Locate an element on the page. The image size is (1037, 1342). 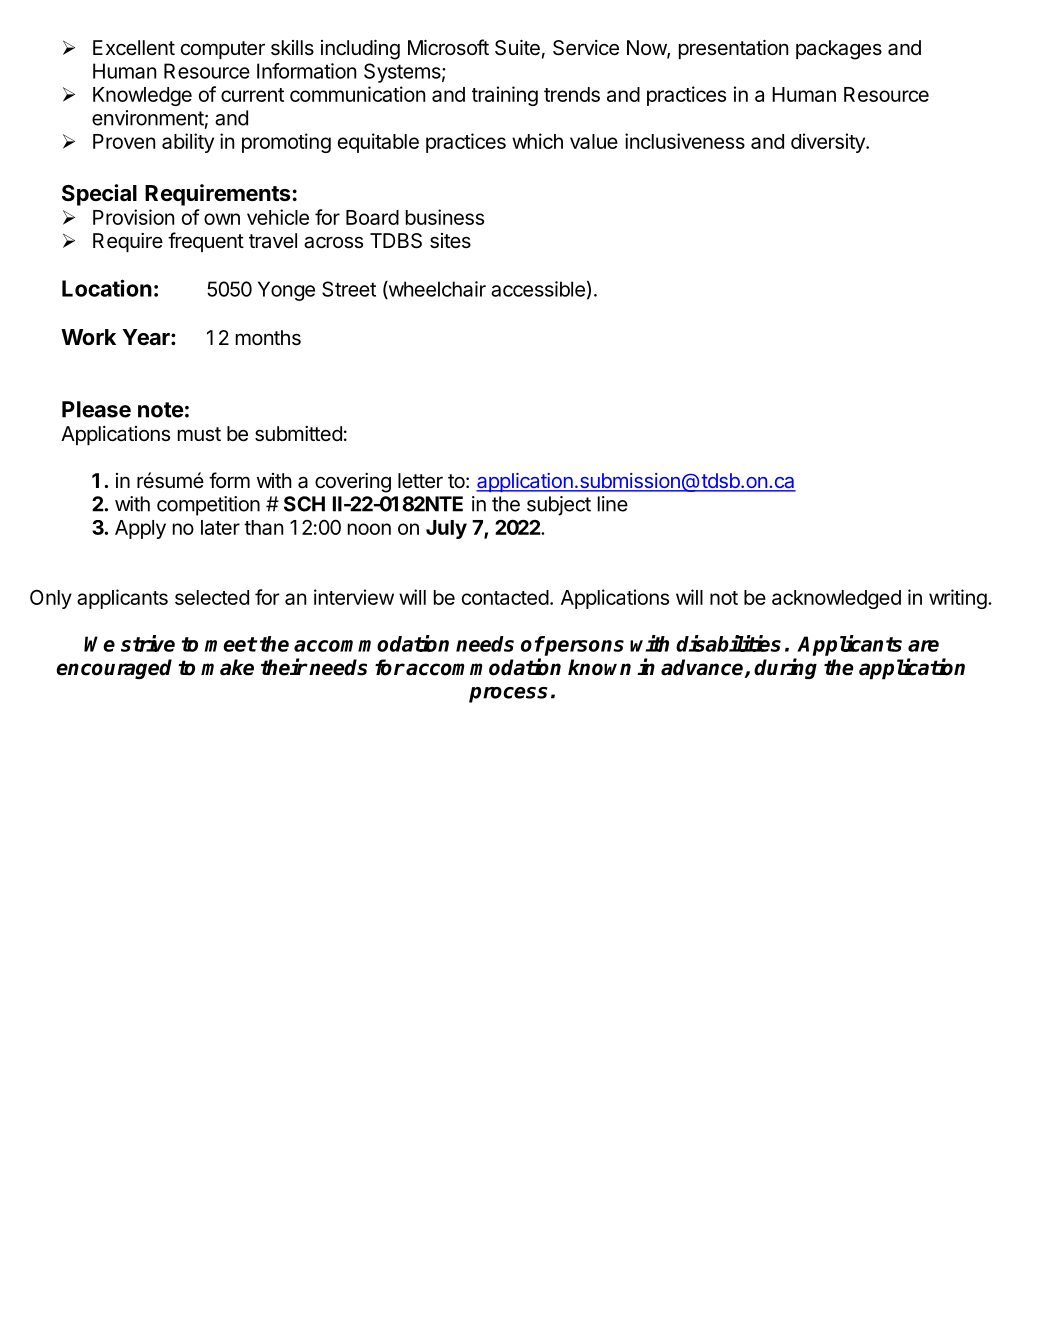
writing is located at coordinates (958, 599).
